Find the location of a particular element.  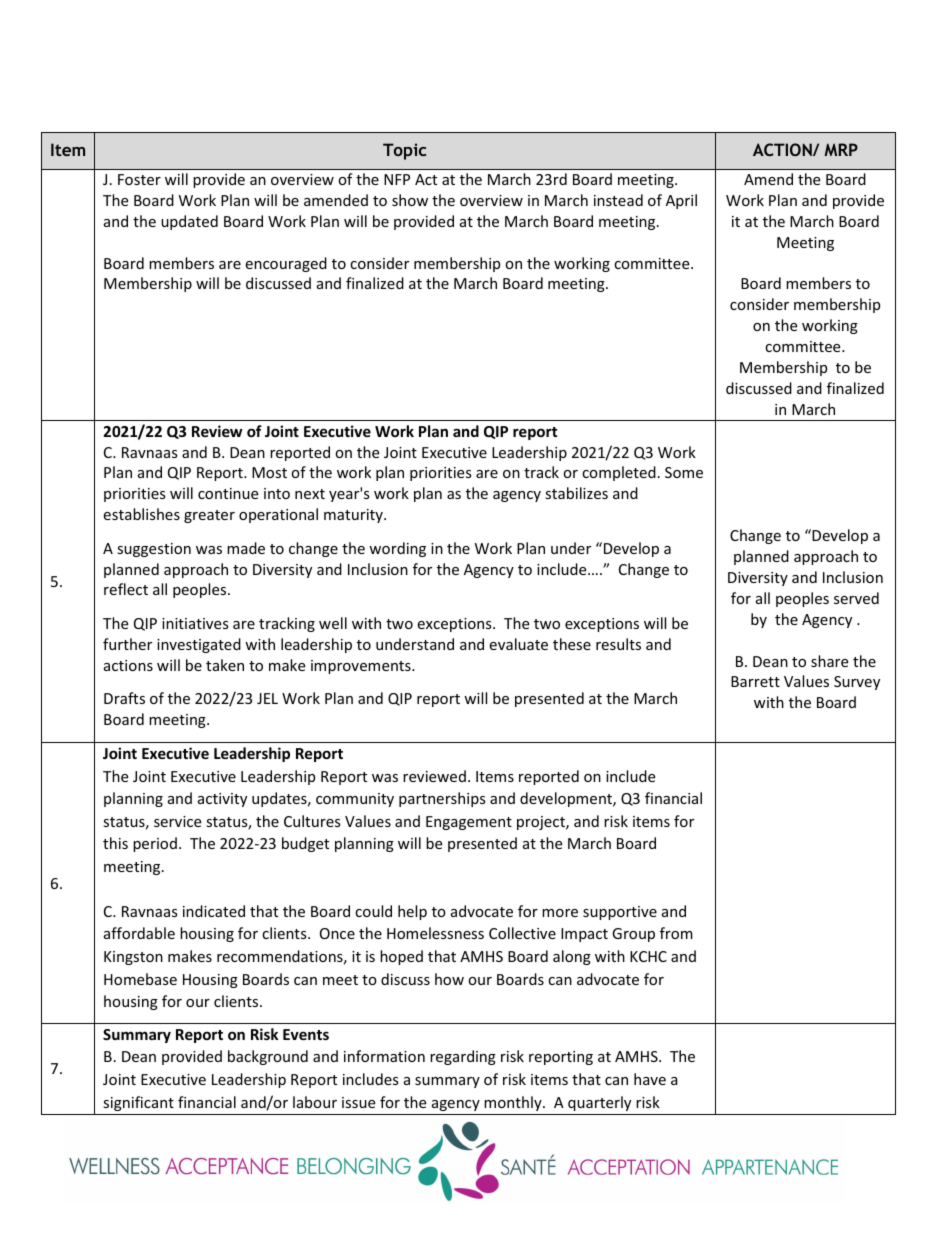

taken is located at coordinates (225, 665).
